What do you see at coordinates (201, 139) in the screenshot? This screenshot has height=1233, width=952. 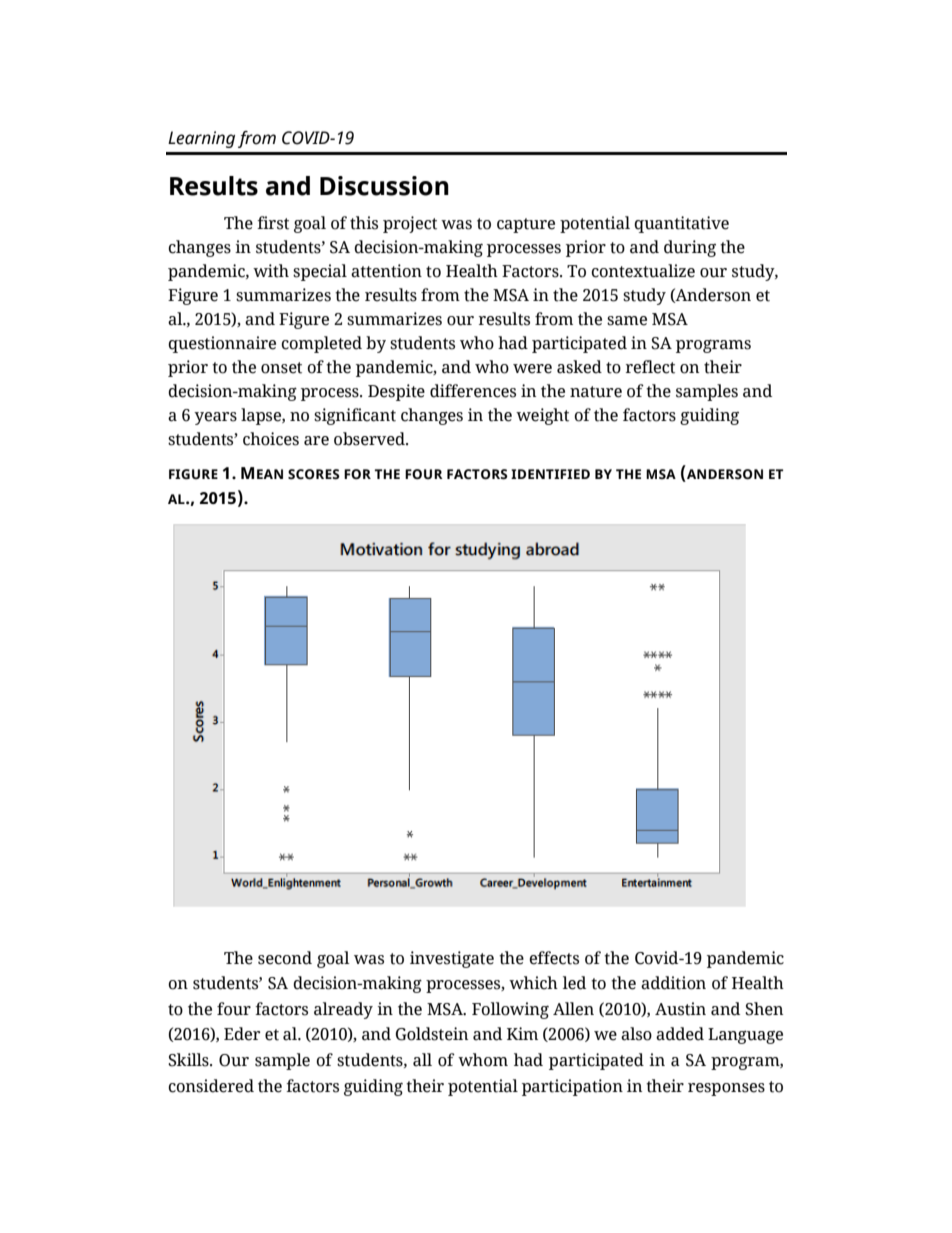 I see `Learning` at bounding box center [201, 139].
